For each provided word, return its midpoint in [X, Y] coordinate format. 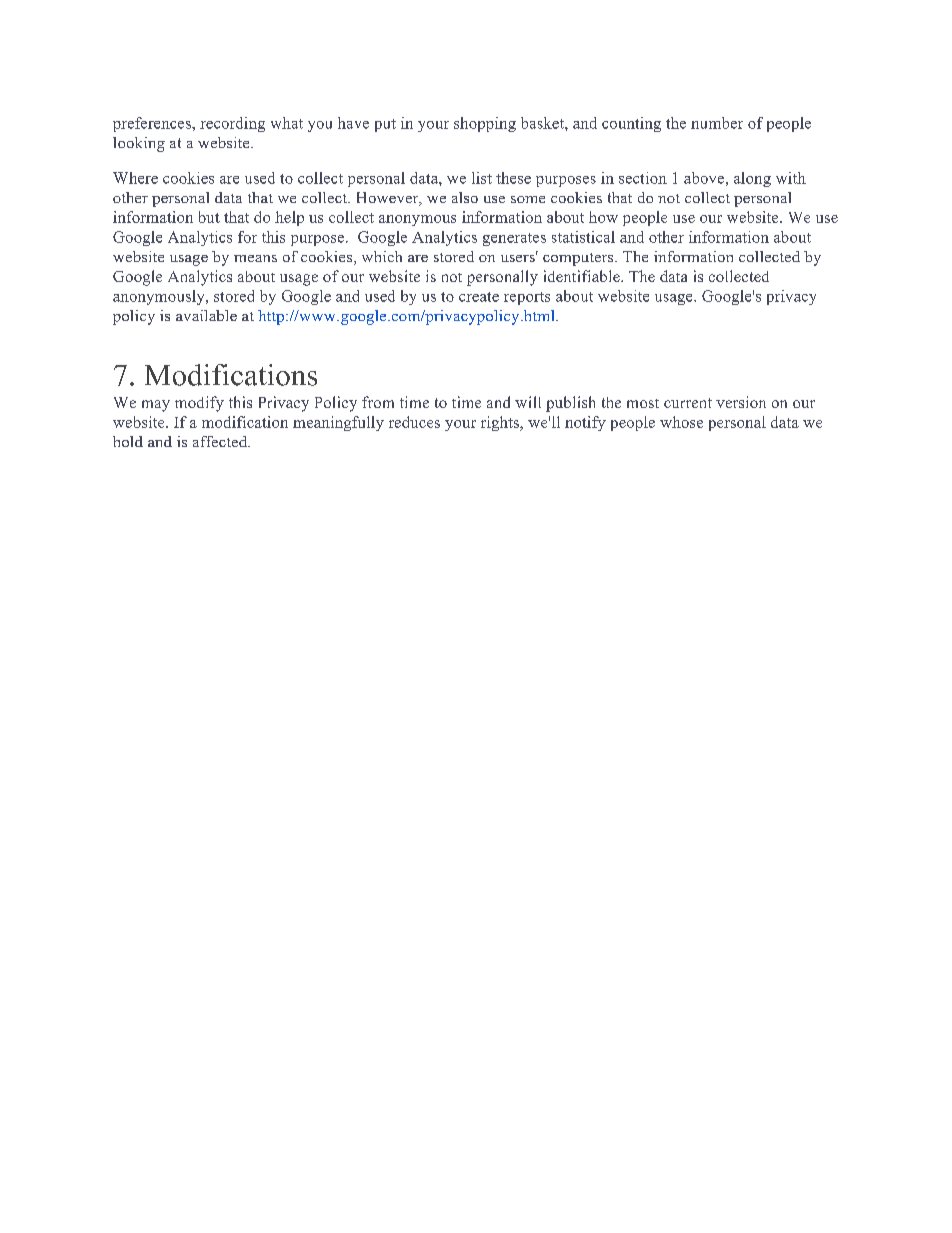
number [717, 123]
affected [221, 441]
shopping [485, 124]
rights [501, 423]
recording [232, 124]
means [255, 258]
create [479, 297]
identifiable [583, 276]
